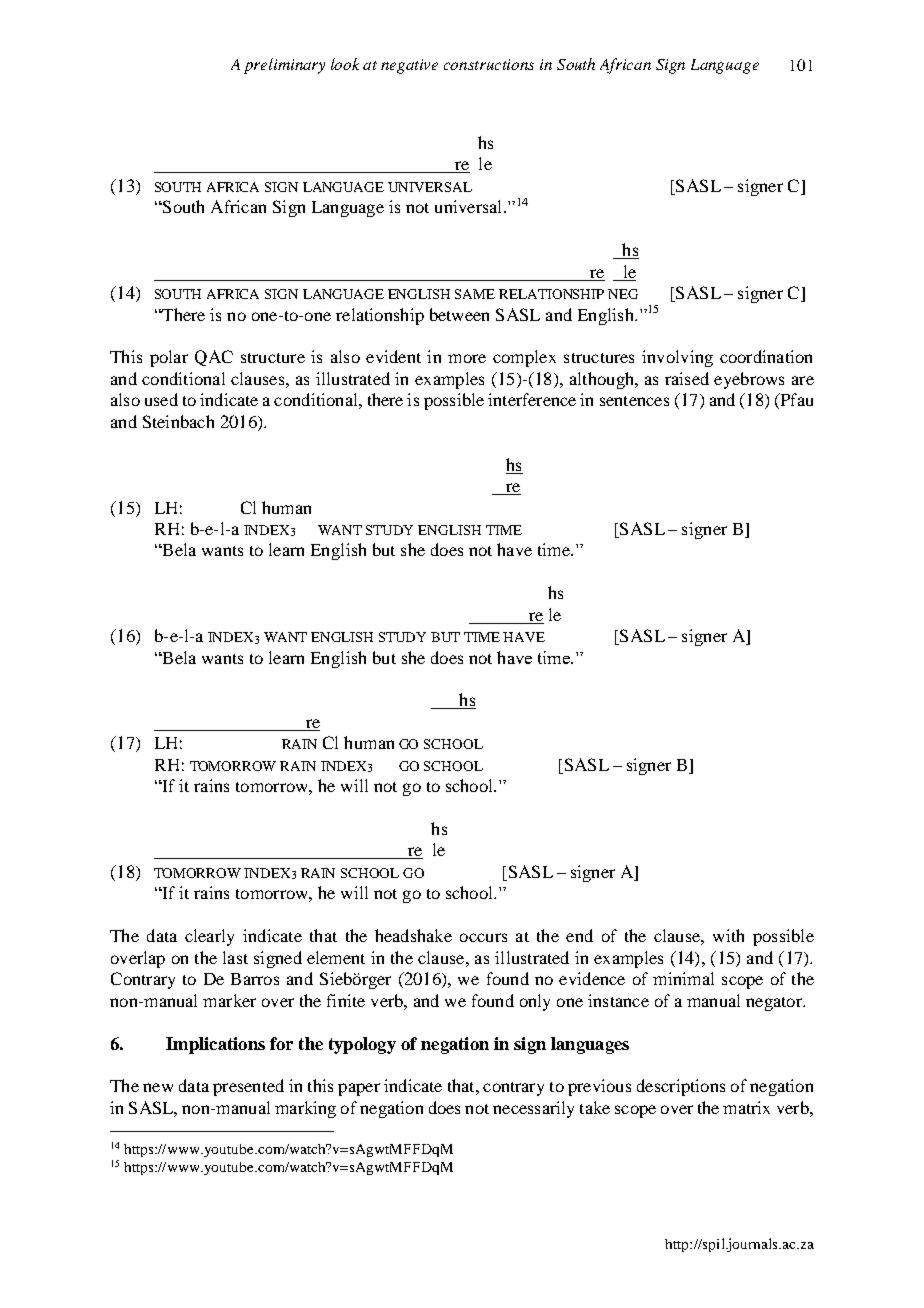 Image resolution: width=924 pixels, height=1308 pixels. Describe the element at coordinates (409, 66) in the page. I see `negative` at that location.
